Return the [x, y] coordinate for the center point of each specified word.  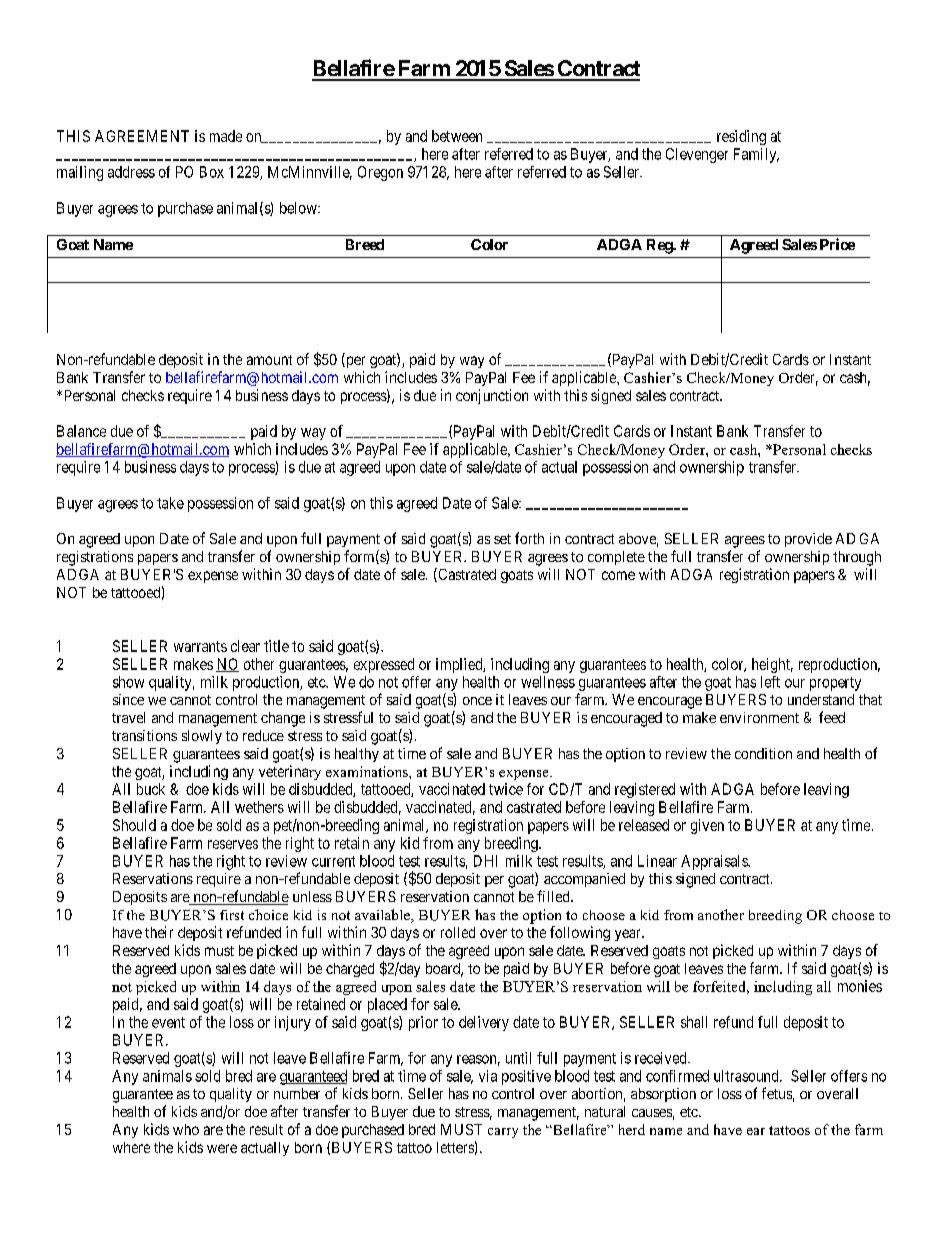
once [477, 701]
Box [212, 172]
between [457, 136]
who [186, 1129]
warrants [200, 646]
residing [741, 137]
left [770, 682]
